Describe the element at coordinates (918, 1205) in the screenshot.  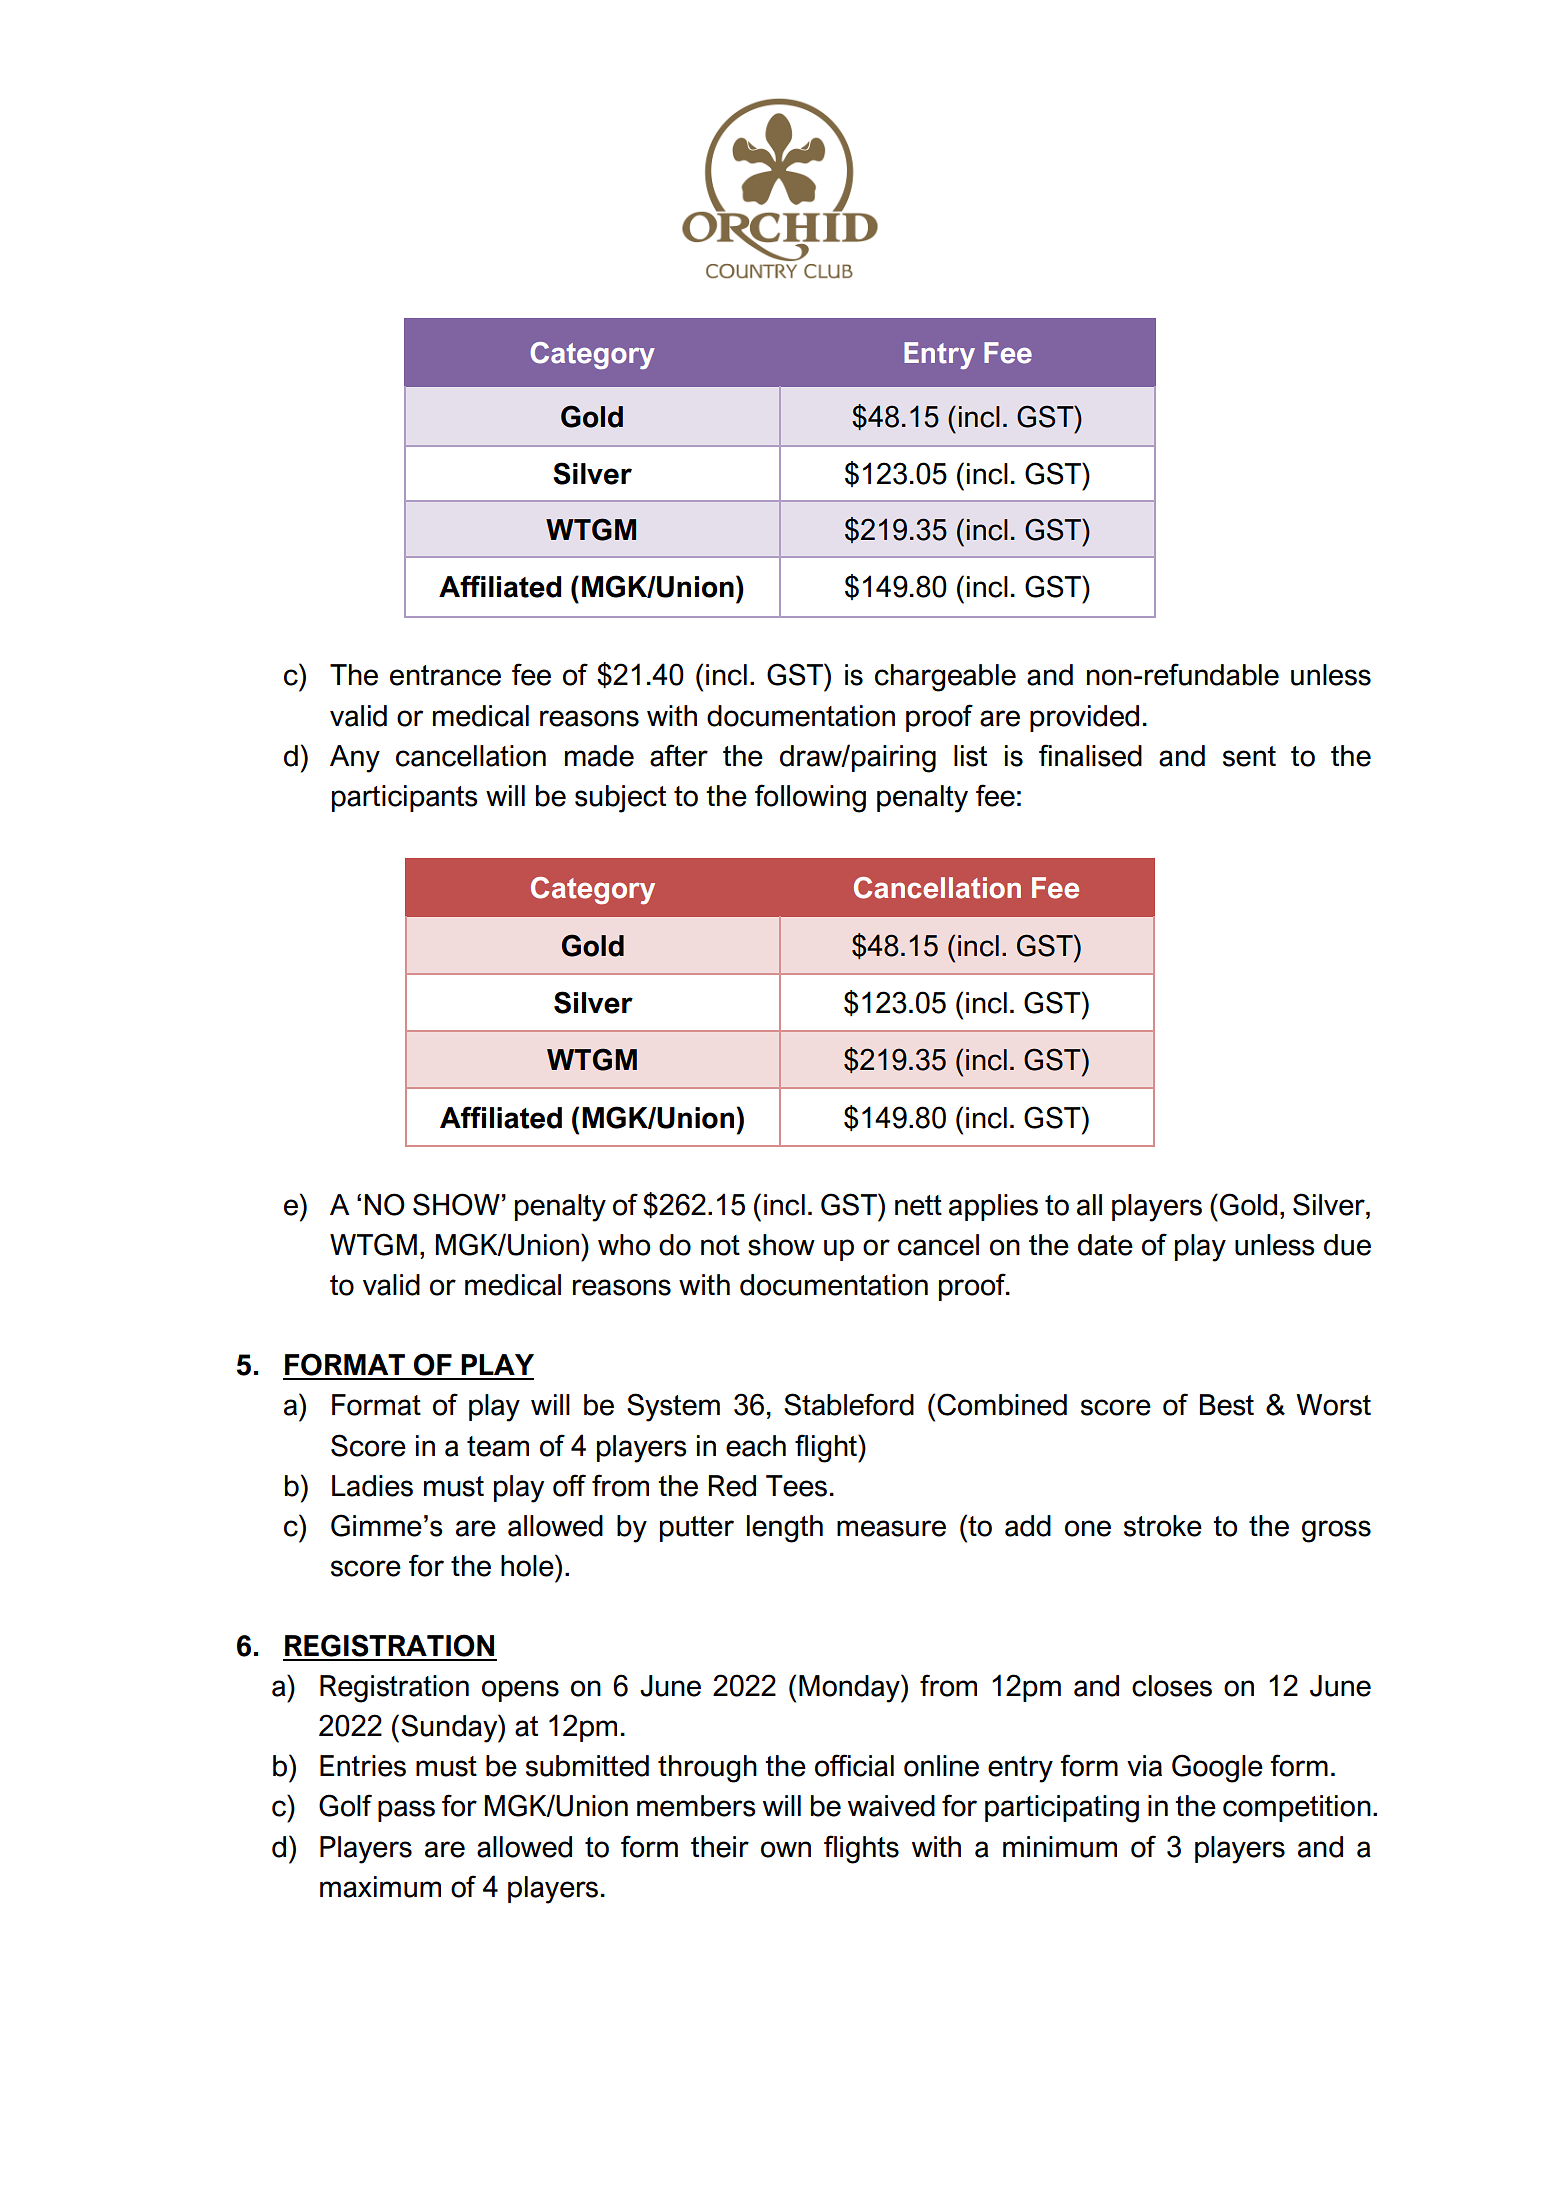
I see `nett` at that location.
